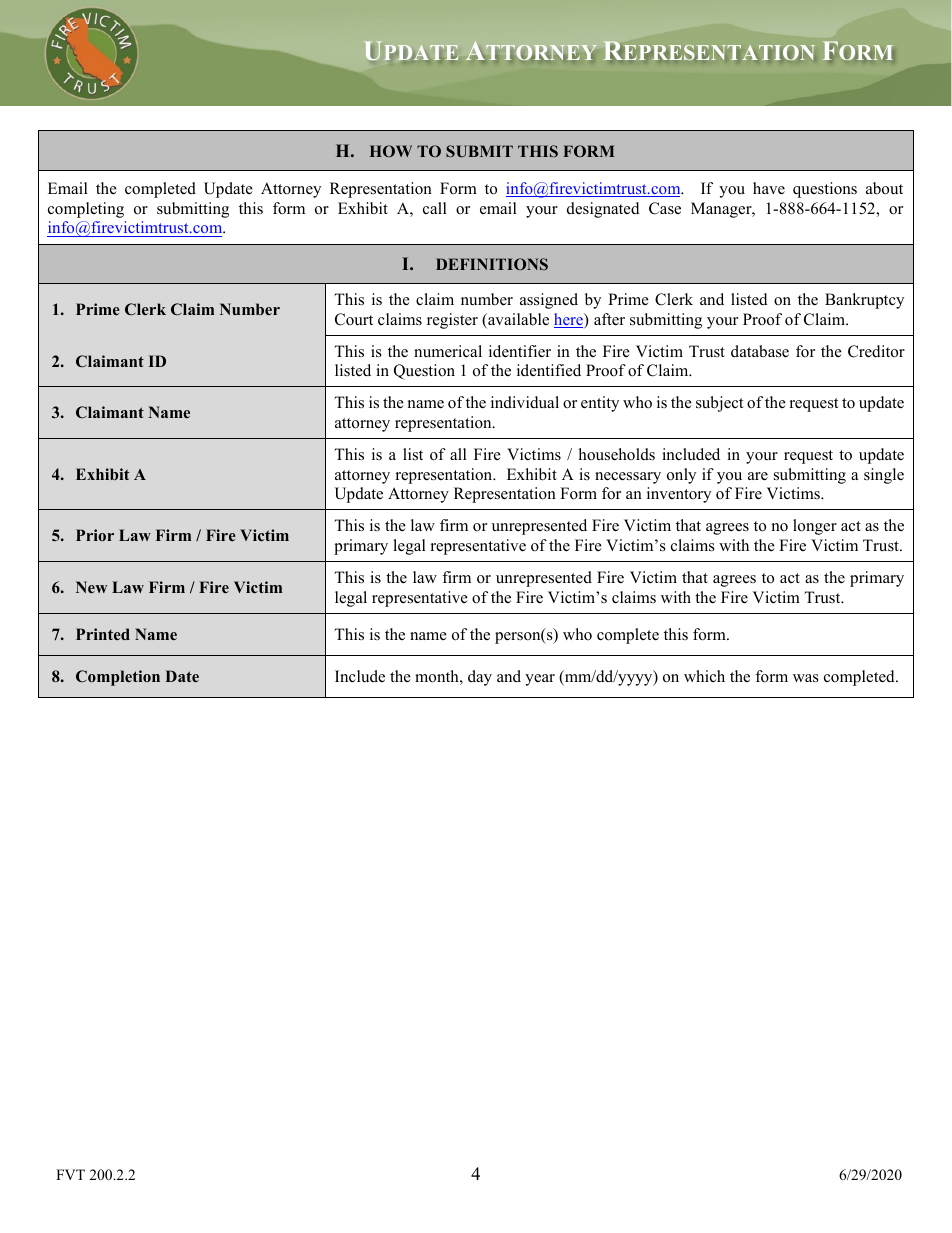 The width and height of the image is (952, 1233). I want to click on are, so click(758, 476).
